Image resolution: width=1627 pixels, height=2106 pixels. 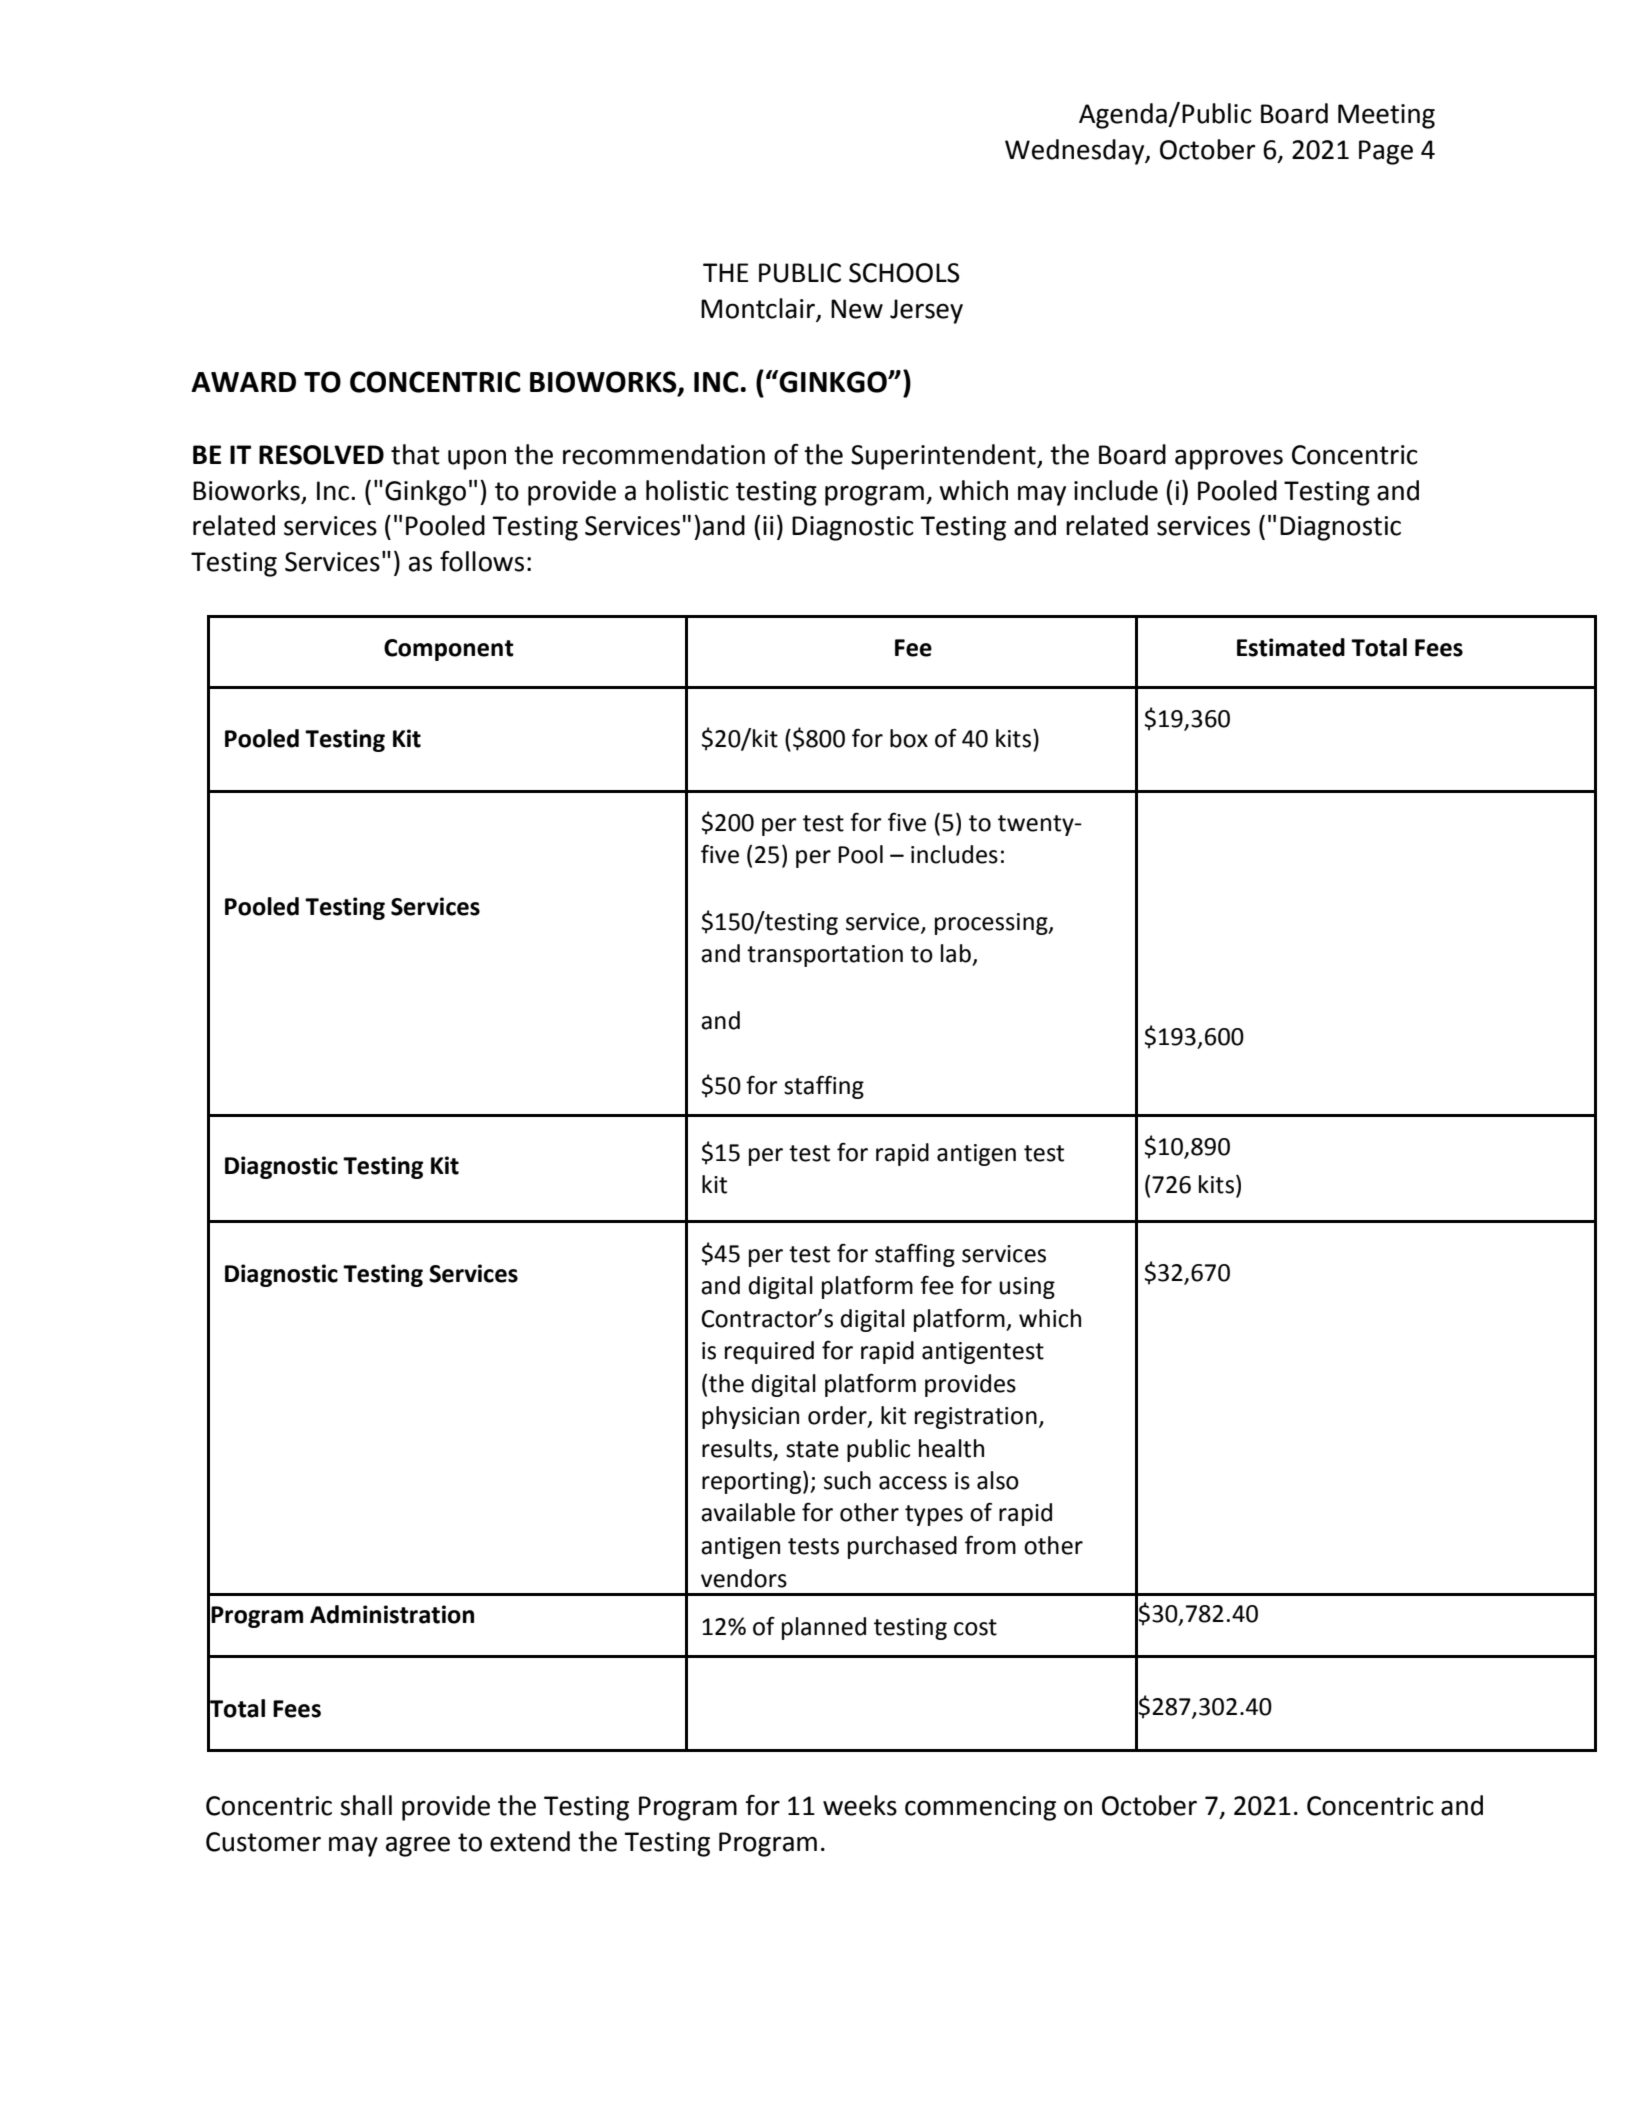 What do you see at coordinates (980, 1808) in the screenshot?
I see `commencing` at bounding box center [980, 1808].
